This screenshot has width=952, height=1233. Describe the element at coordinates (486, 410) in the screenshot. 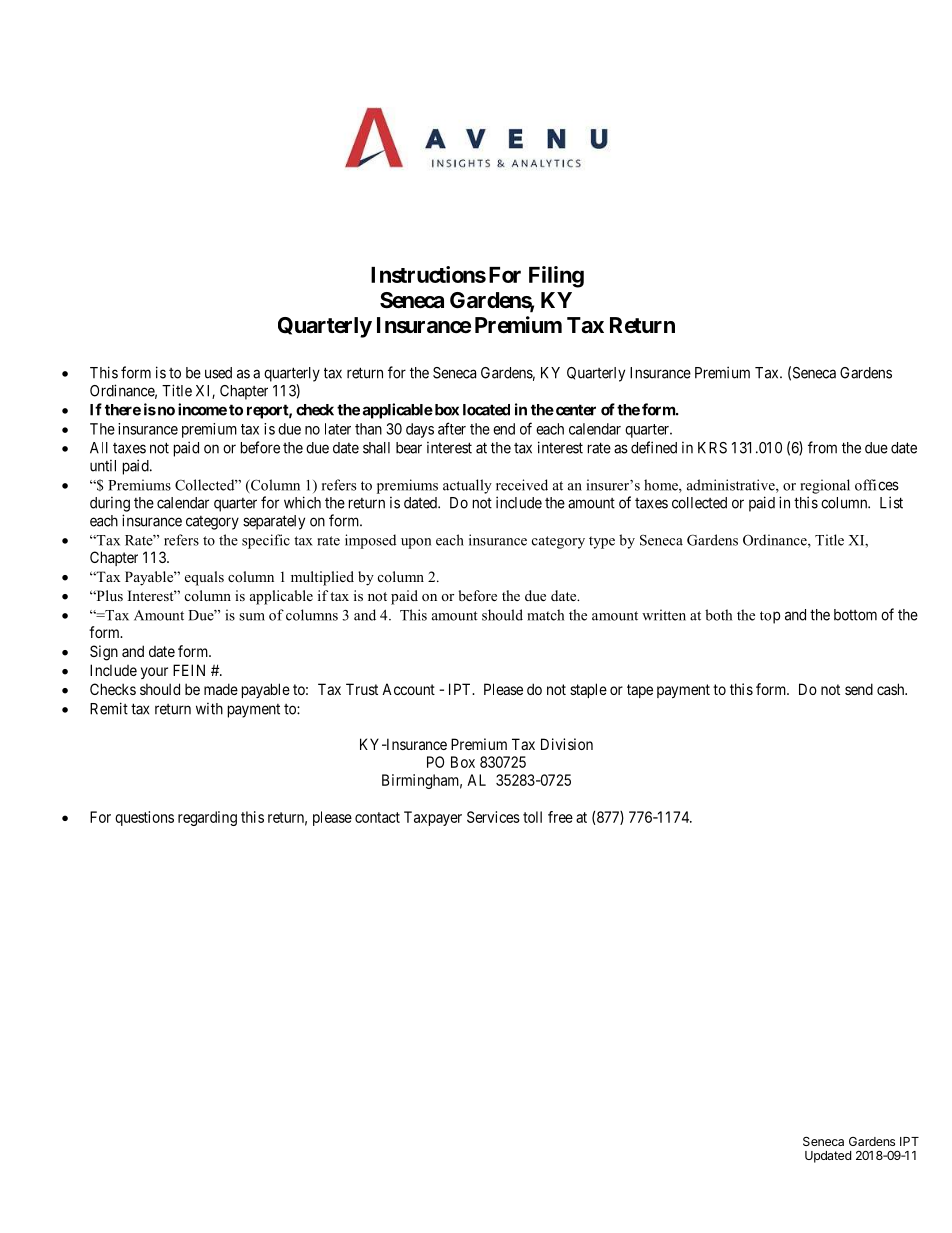

I see `located` at that location.
